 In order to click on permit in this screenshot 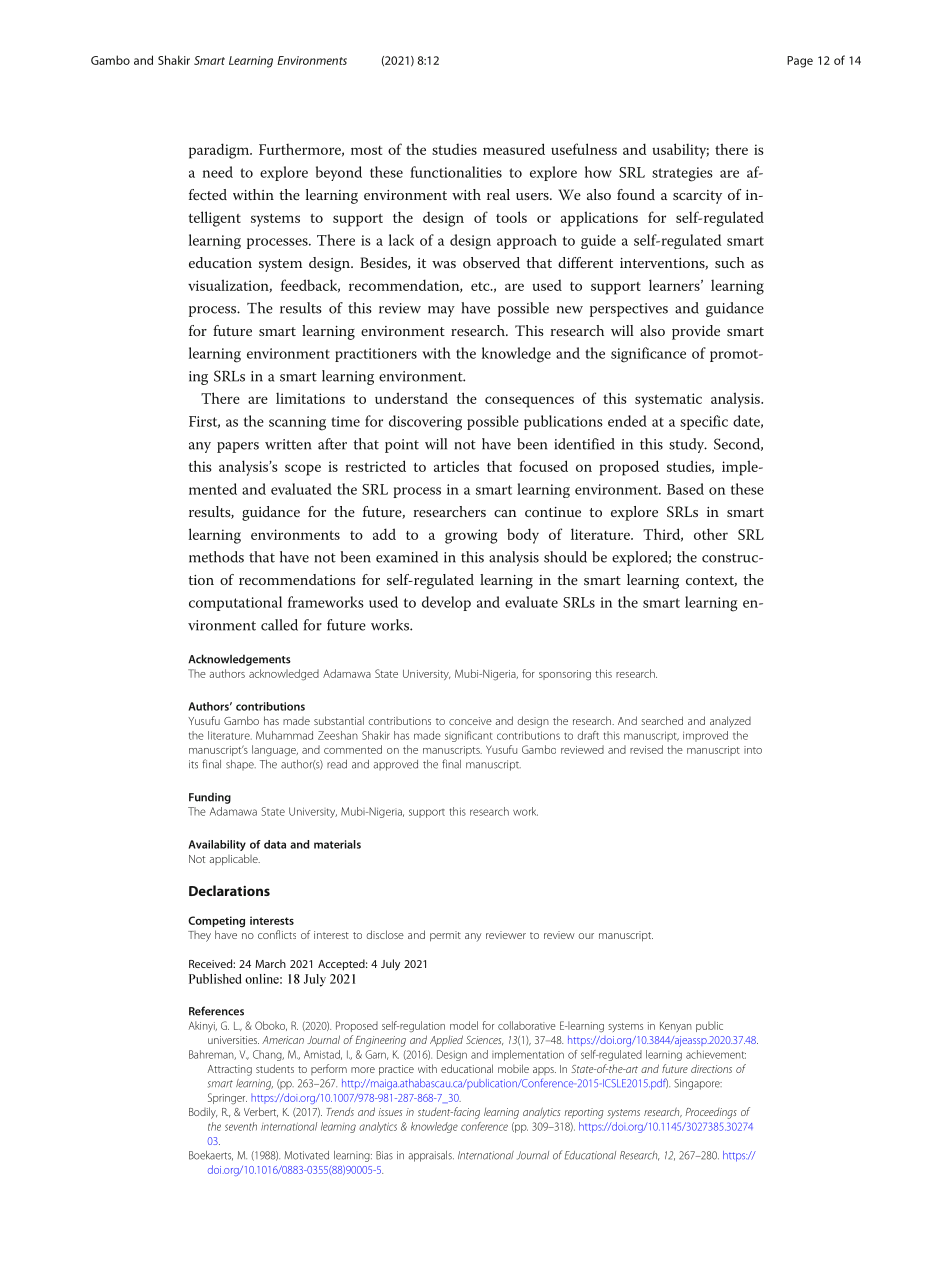, I will do `click(445, 936)`.
